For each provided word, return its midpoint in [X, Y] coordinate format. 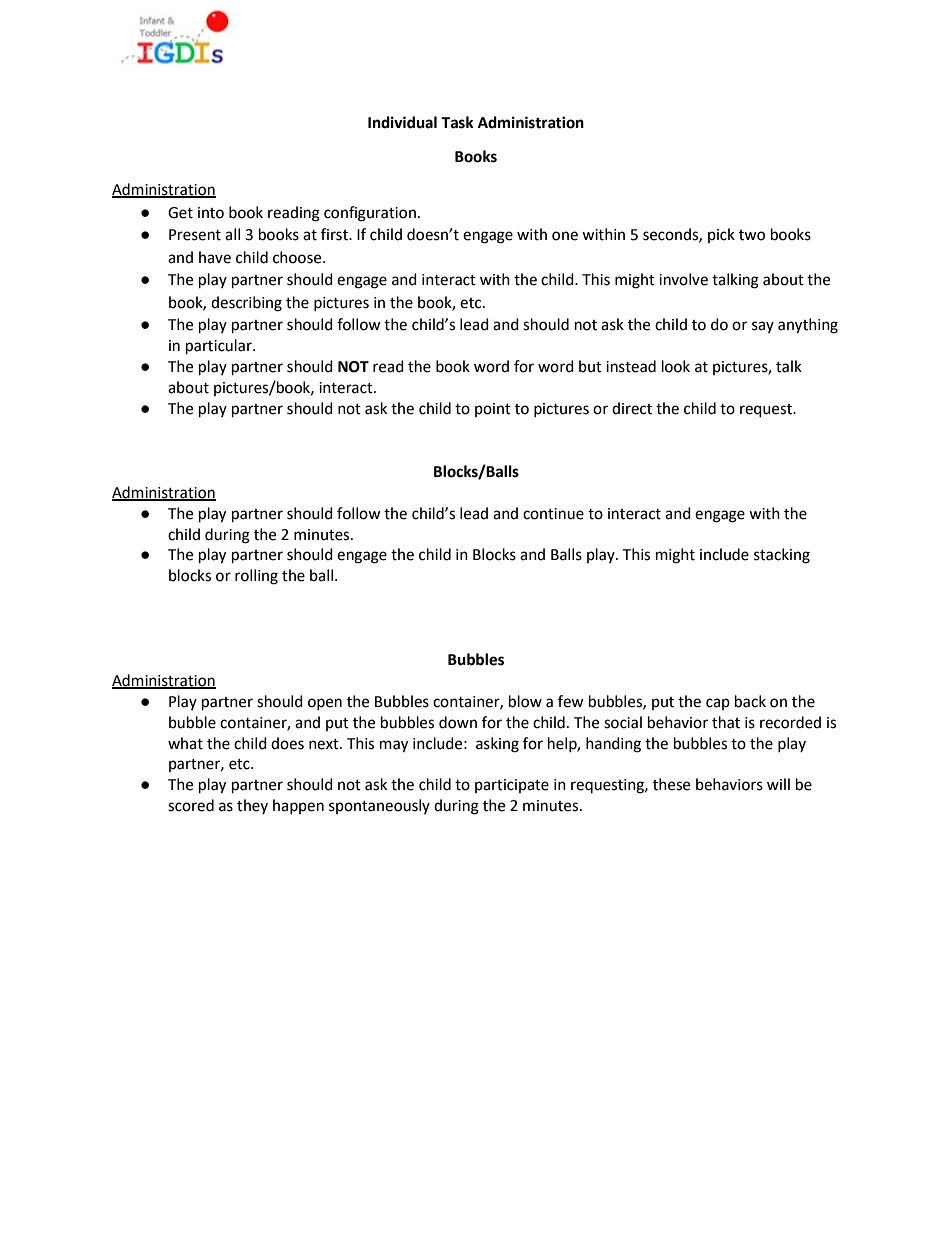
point [493, 410]
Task [457, 122]
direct [632, 408]
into [211, 213]
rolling [256, 577]
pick [721, 235]
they [252, 806]
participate [512, 786]
